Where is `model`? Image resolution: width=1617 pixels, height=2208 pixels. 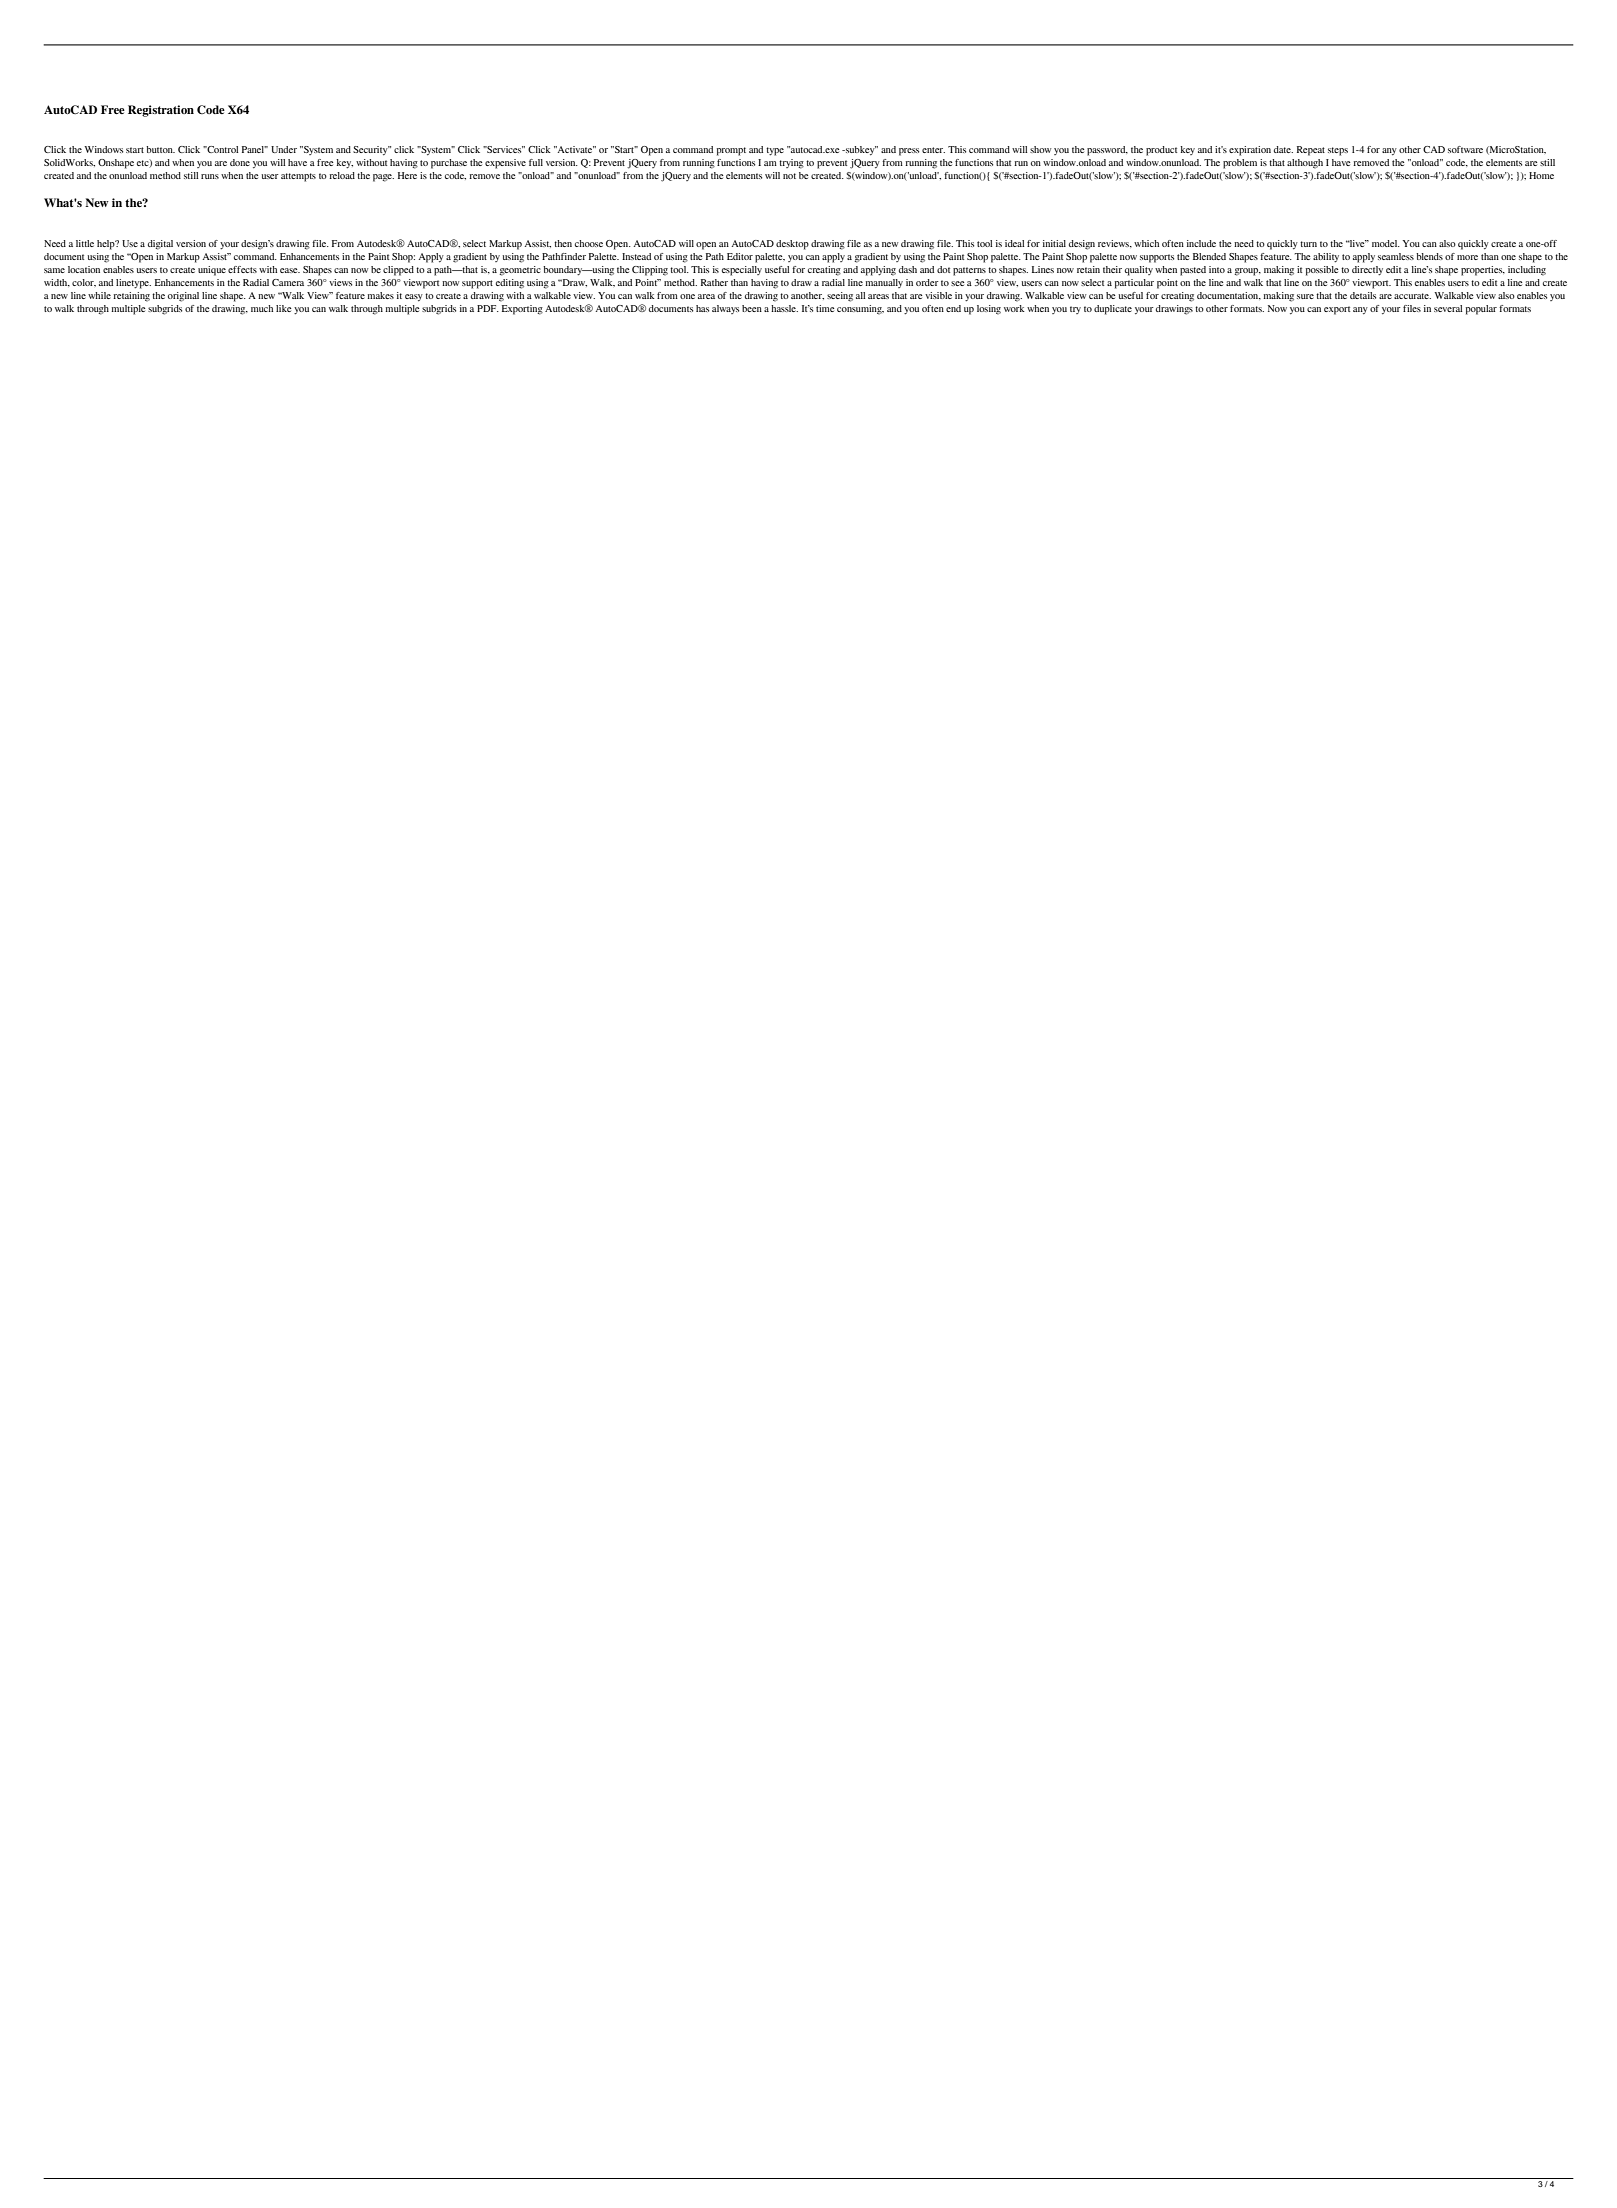
model is located at coordinates (1386, 243).
